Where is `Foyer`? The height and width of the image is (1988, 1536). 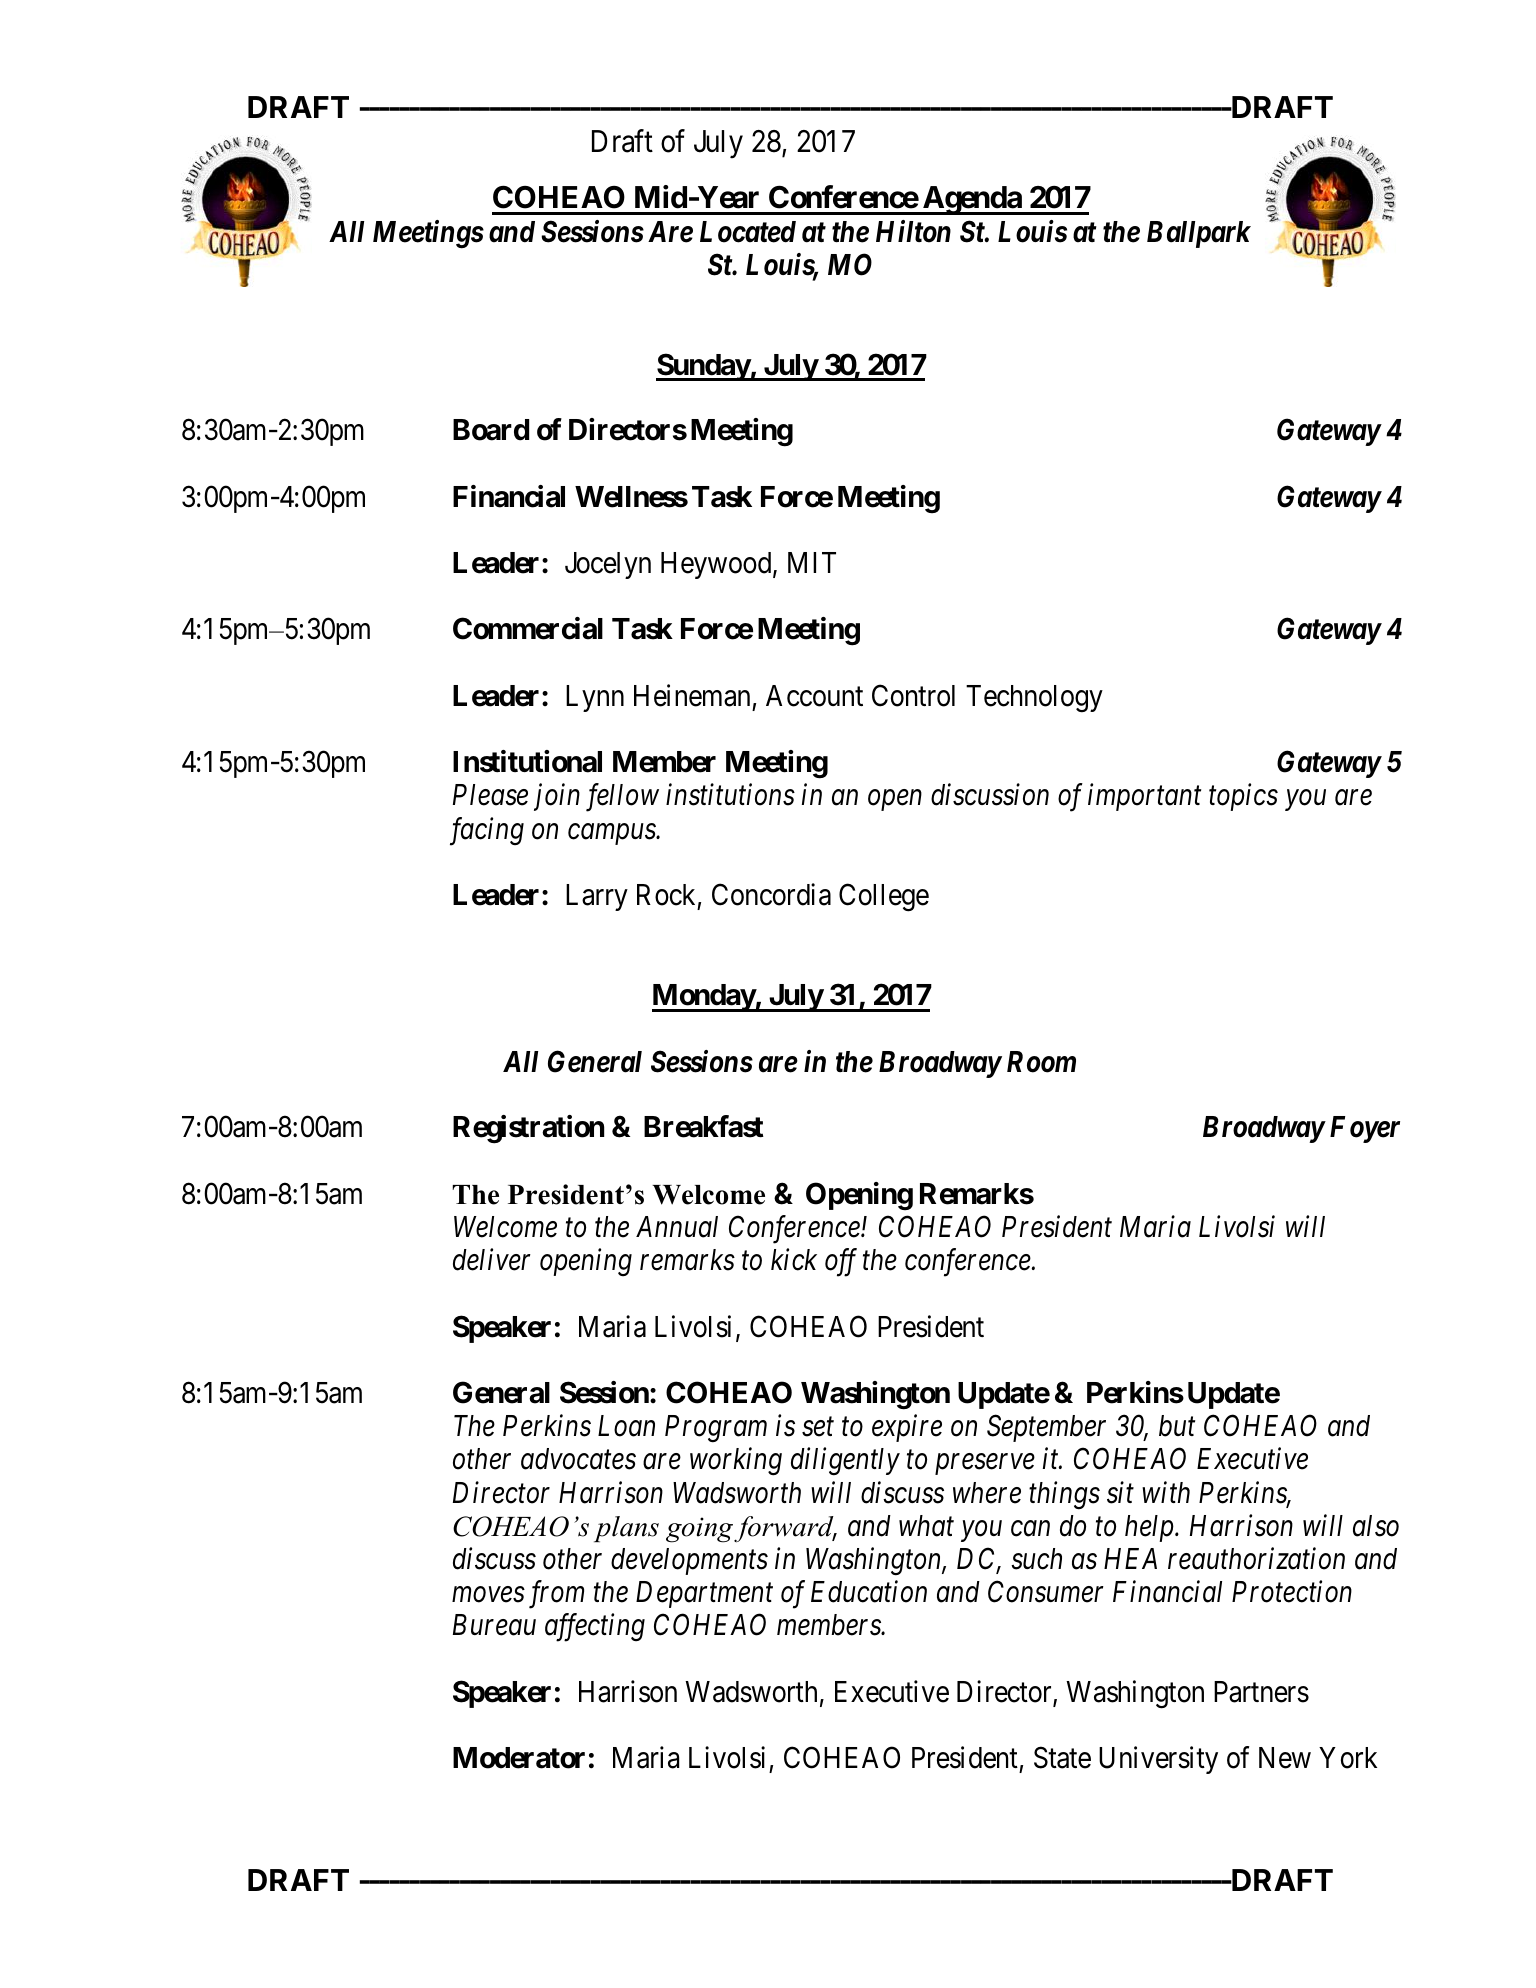 Foyer is located at coordinates (1365, 1129).
